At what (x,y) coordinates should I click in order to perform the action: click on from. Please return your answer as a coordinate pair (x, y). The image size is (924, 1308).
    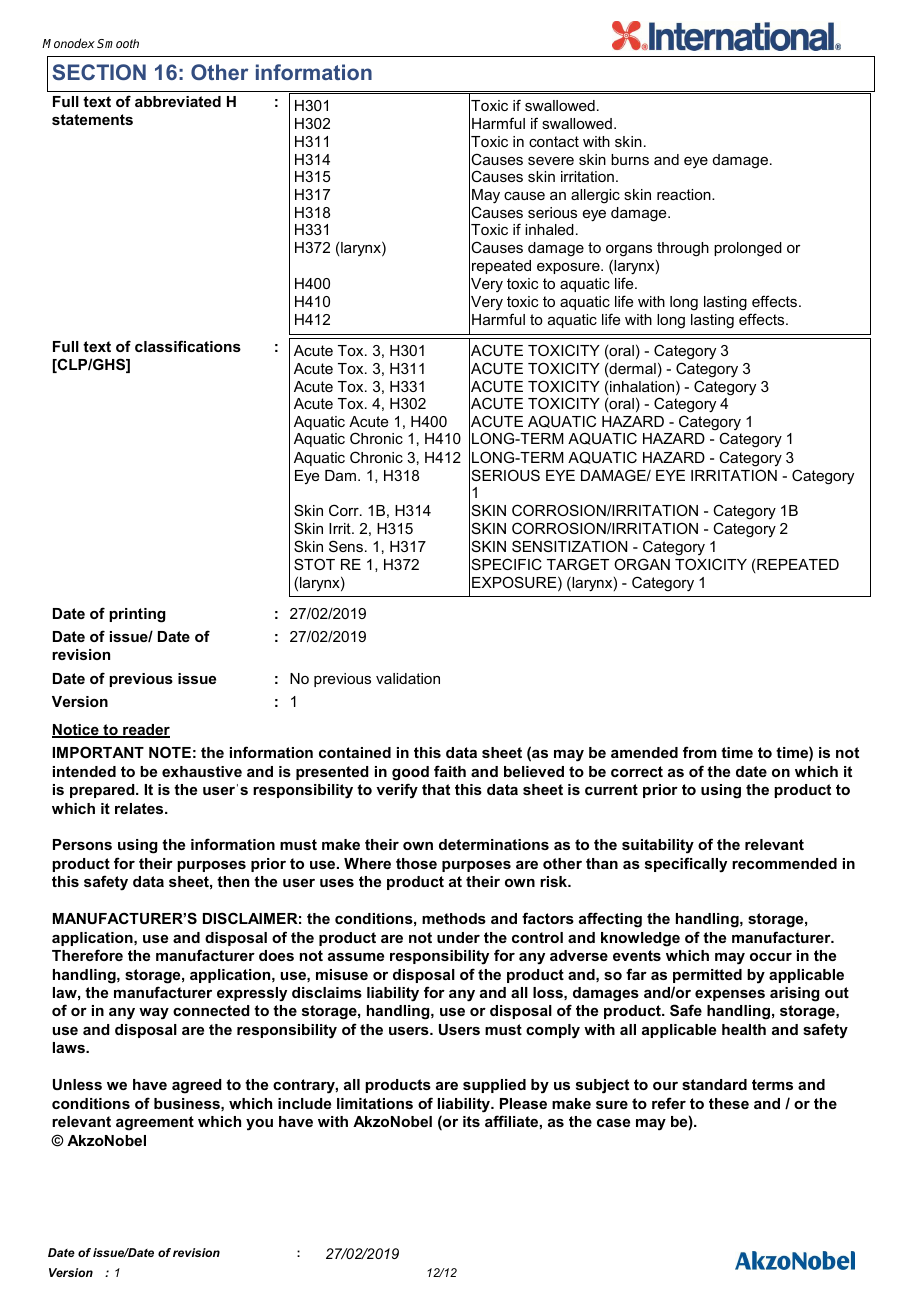
    Looking at the image, I should click on (700, 752).
